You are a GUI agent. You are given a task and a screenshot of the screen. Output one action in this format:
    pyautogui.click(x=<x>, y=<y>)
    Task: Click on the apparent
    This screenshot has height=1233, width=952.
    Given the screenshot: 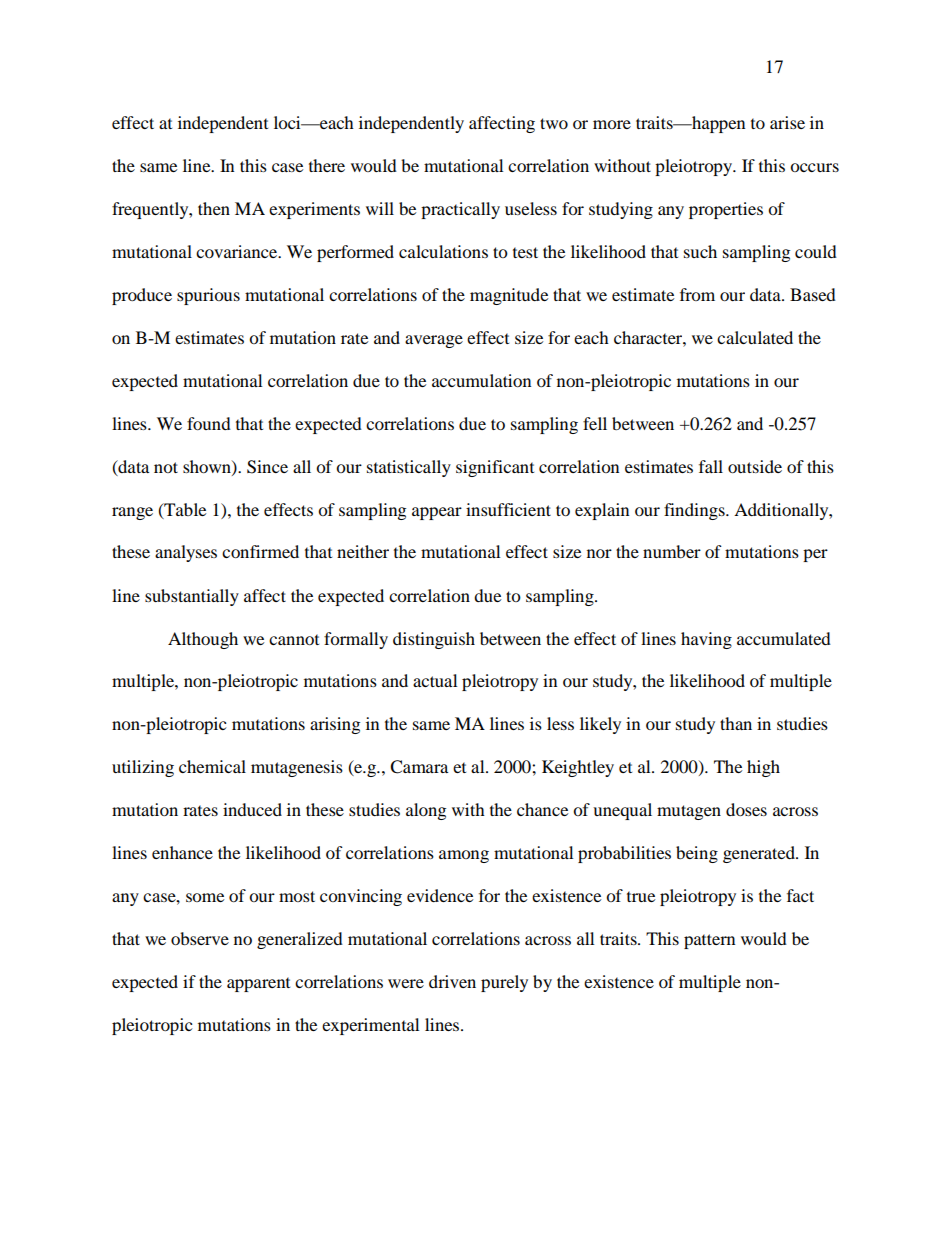 What is the action you would take?
    pyautogui.click(x=258, y=984)
